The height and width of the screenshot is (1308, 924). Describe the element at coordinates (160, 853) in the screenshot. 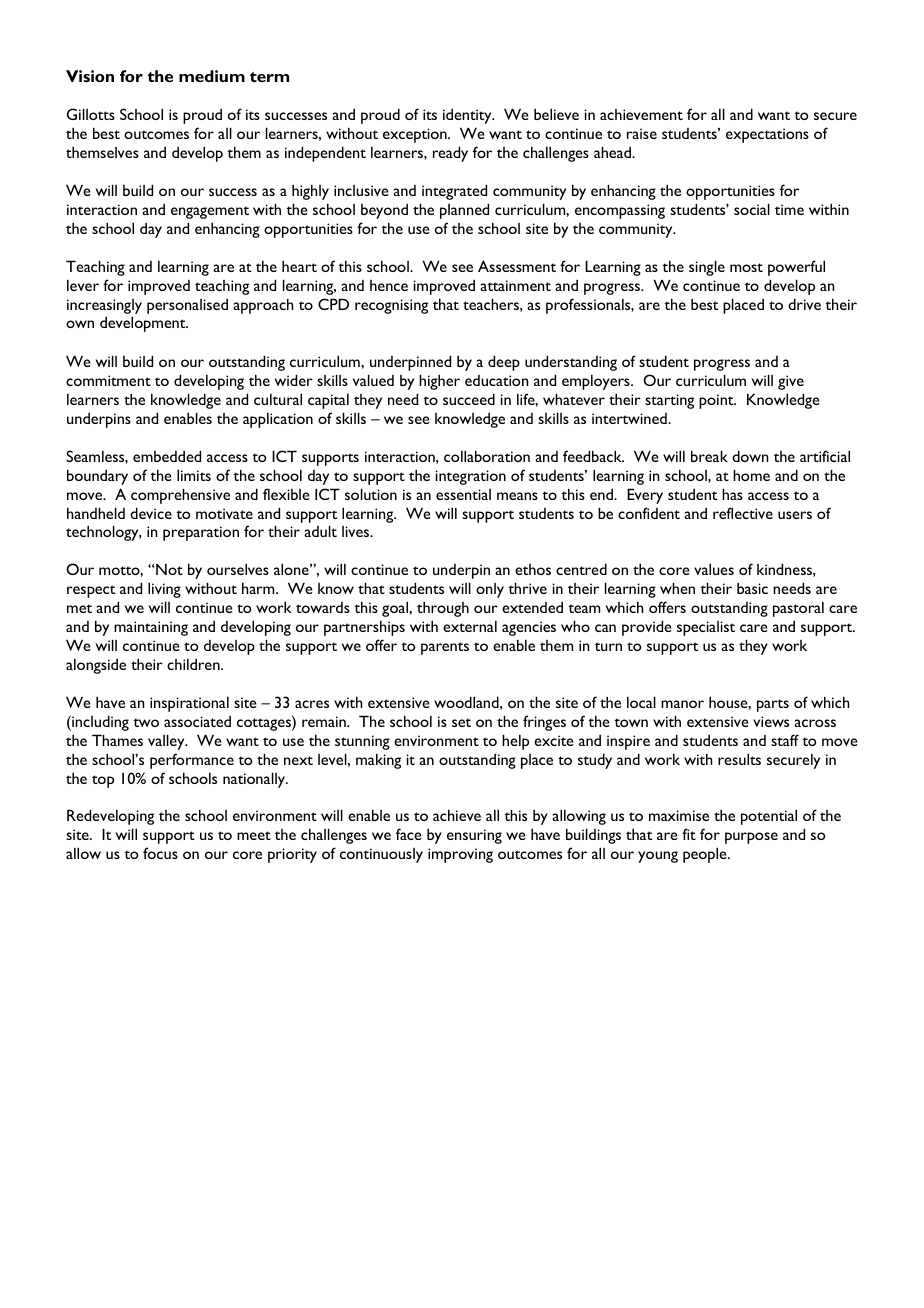

I see `focus` at that location.
